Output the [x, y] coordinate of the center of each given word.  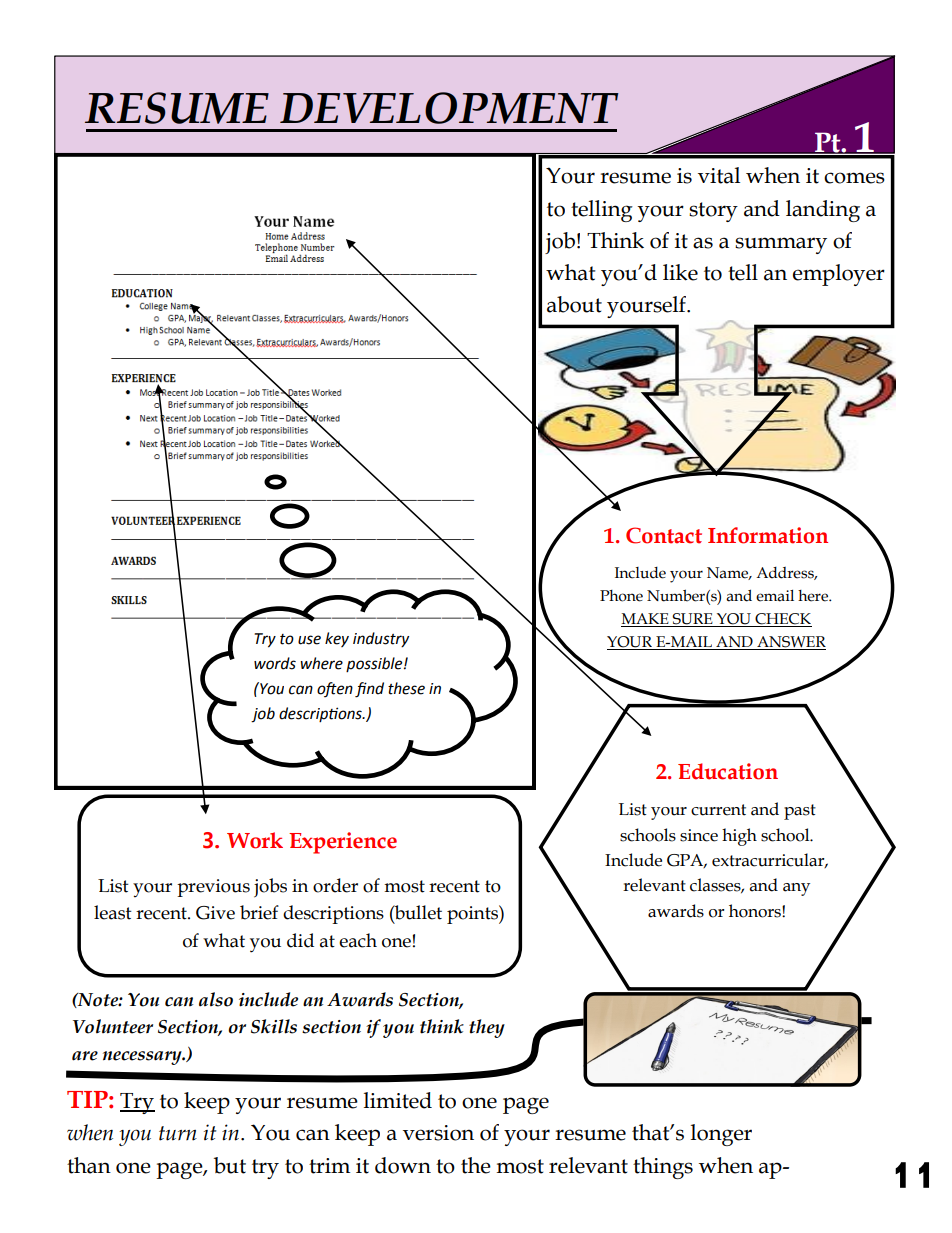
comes [854, 178]
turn [178, 1133]
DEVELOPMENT [449, 108]
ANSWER [790, 643]
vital [719, 175]
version [438, 1133]
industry [381, 640]
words [275, 663]
